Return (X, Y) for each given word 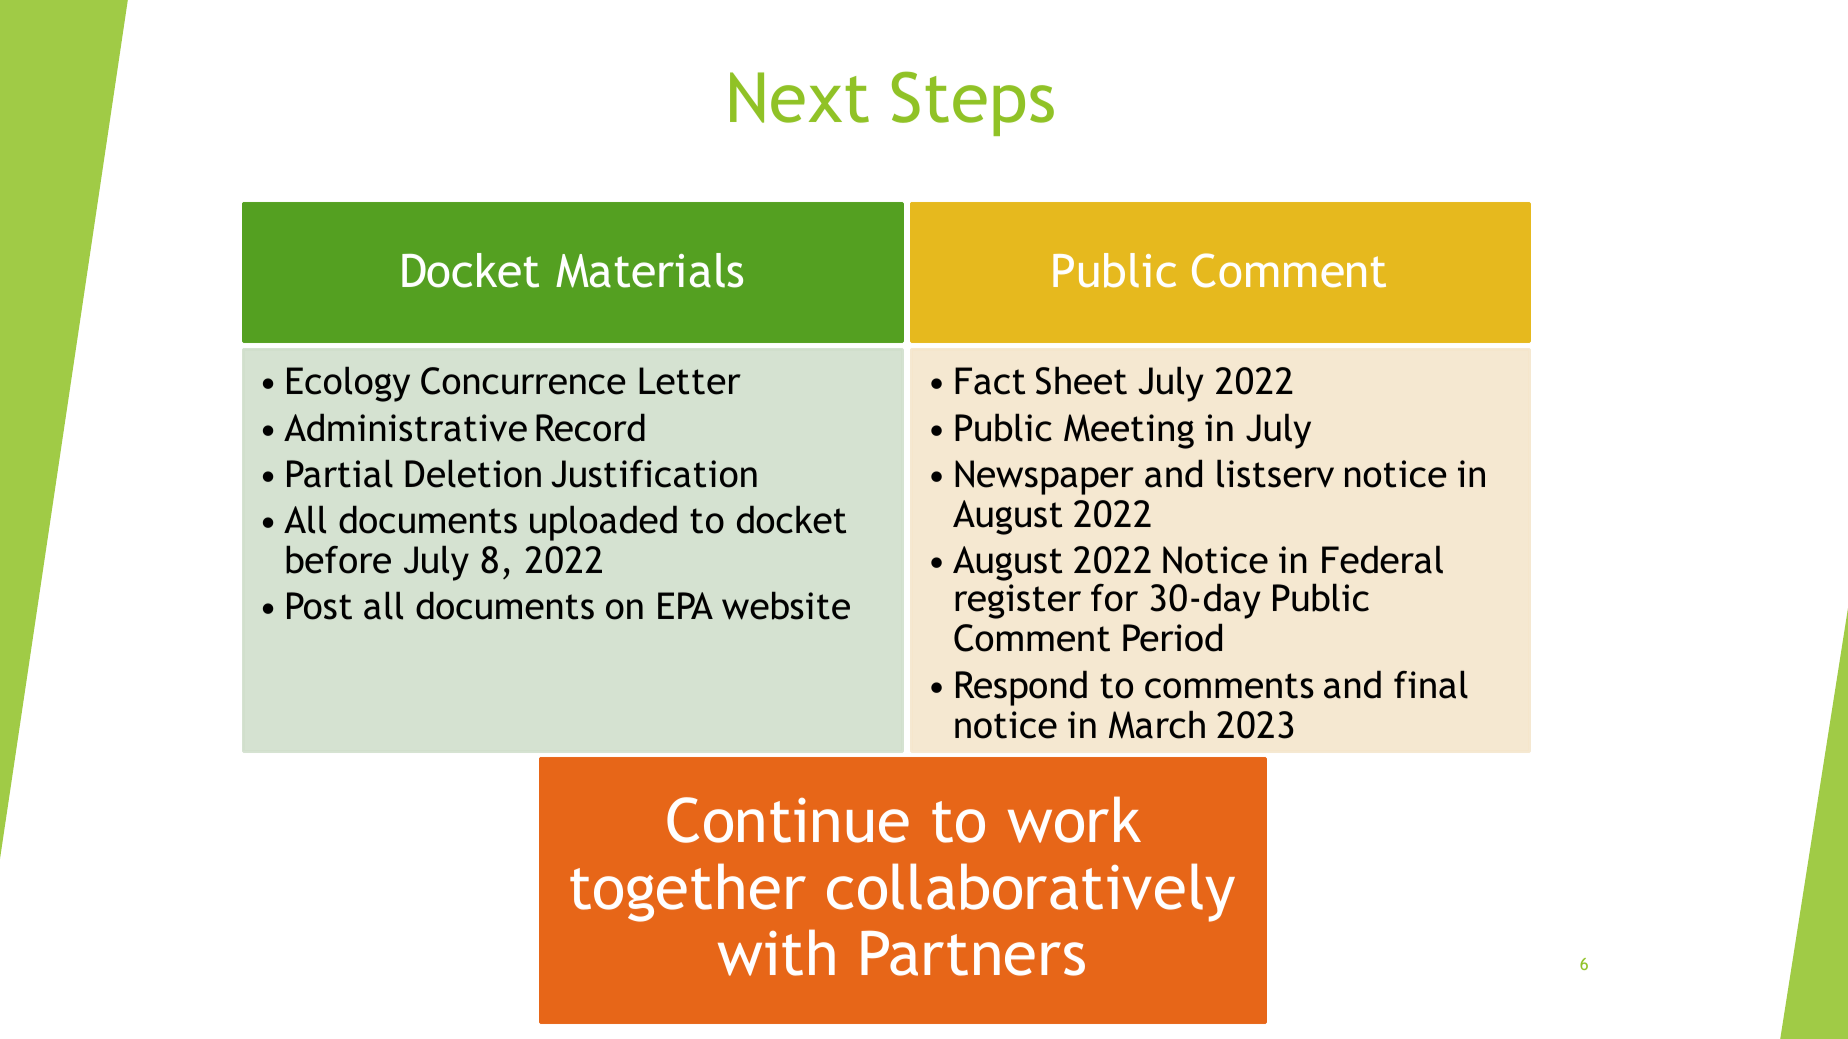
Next (799, 97)
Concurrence (523, 381)
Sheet (1081, 380)
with (776, 952)
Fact (990, 381)
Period (1172, 637)
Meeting (1129, 431)
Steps (973, 103)
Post (319, 606)
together (688, 892)
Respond (1021, 688)
